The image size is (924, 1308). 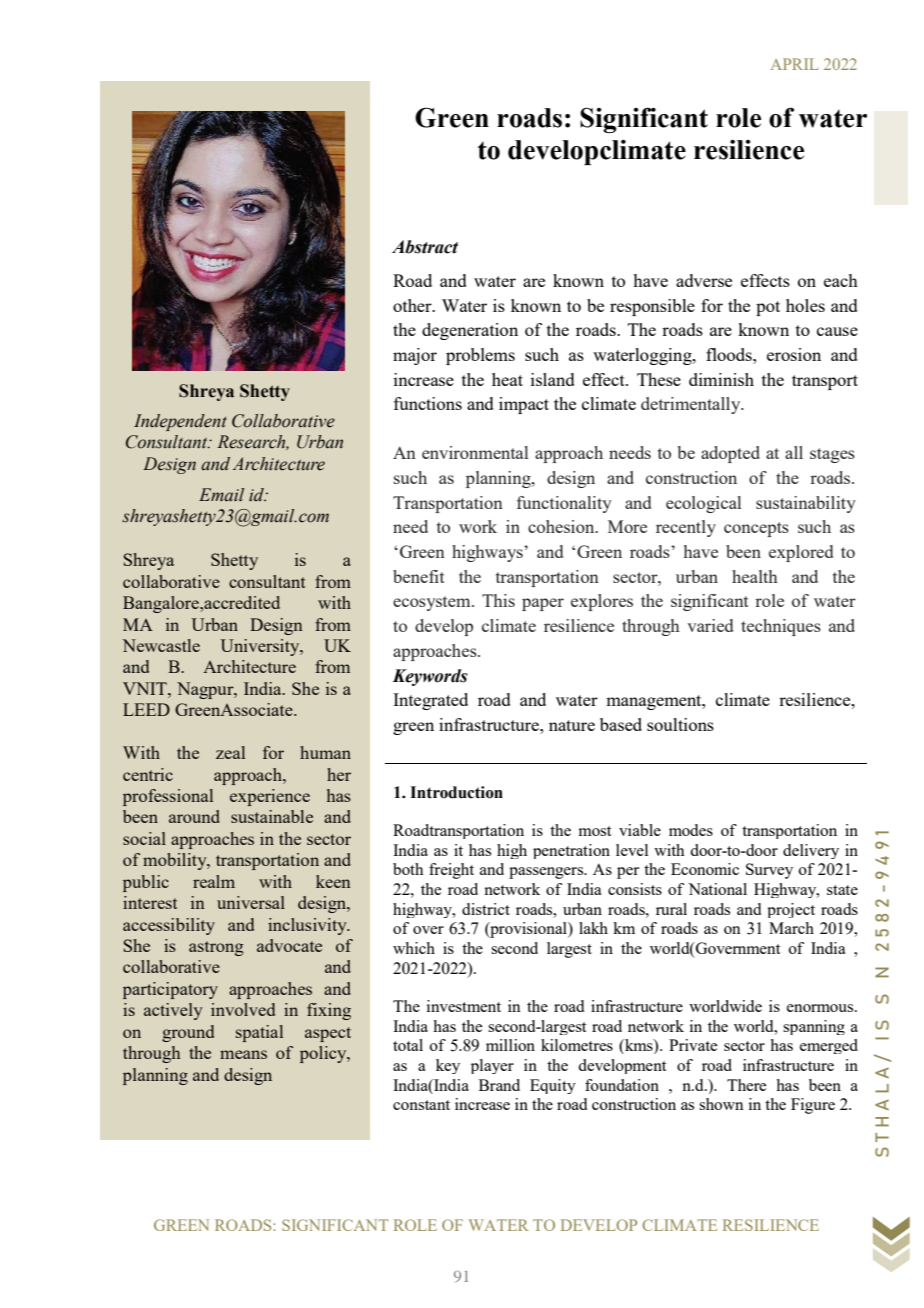 What do you see at coordinates (243, 1054) in the image?
I see `means` at bounding box center [243, 1054].
